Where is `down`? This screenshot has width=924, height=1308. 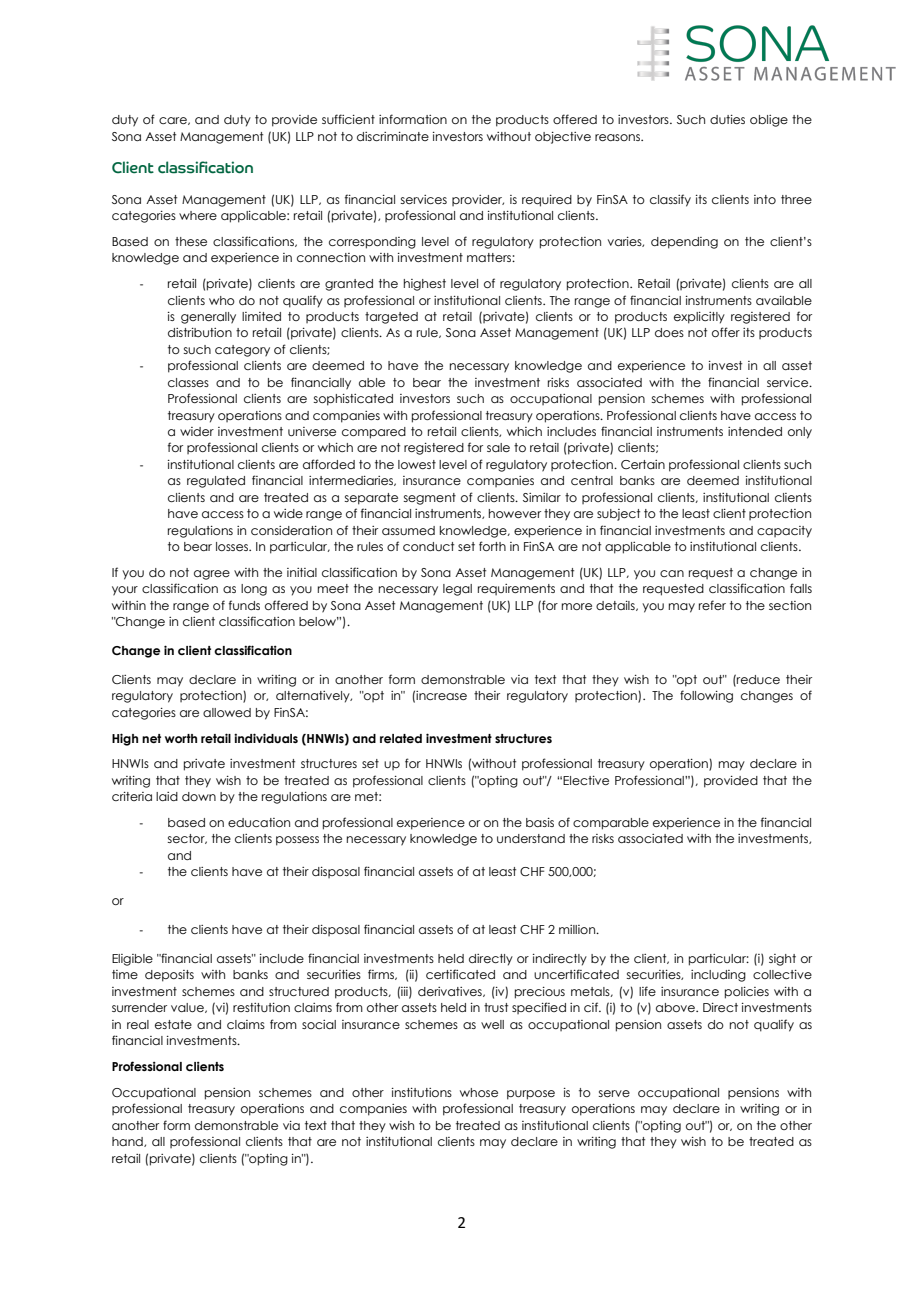 down is located at coordinates (199, 796).
